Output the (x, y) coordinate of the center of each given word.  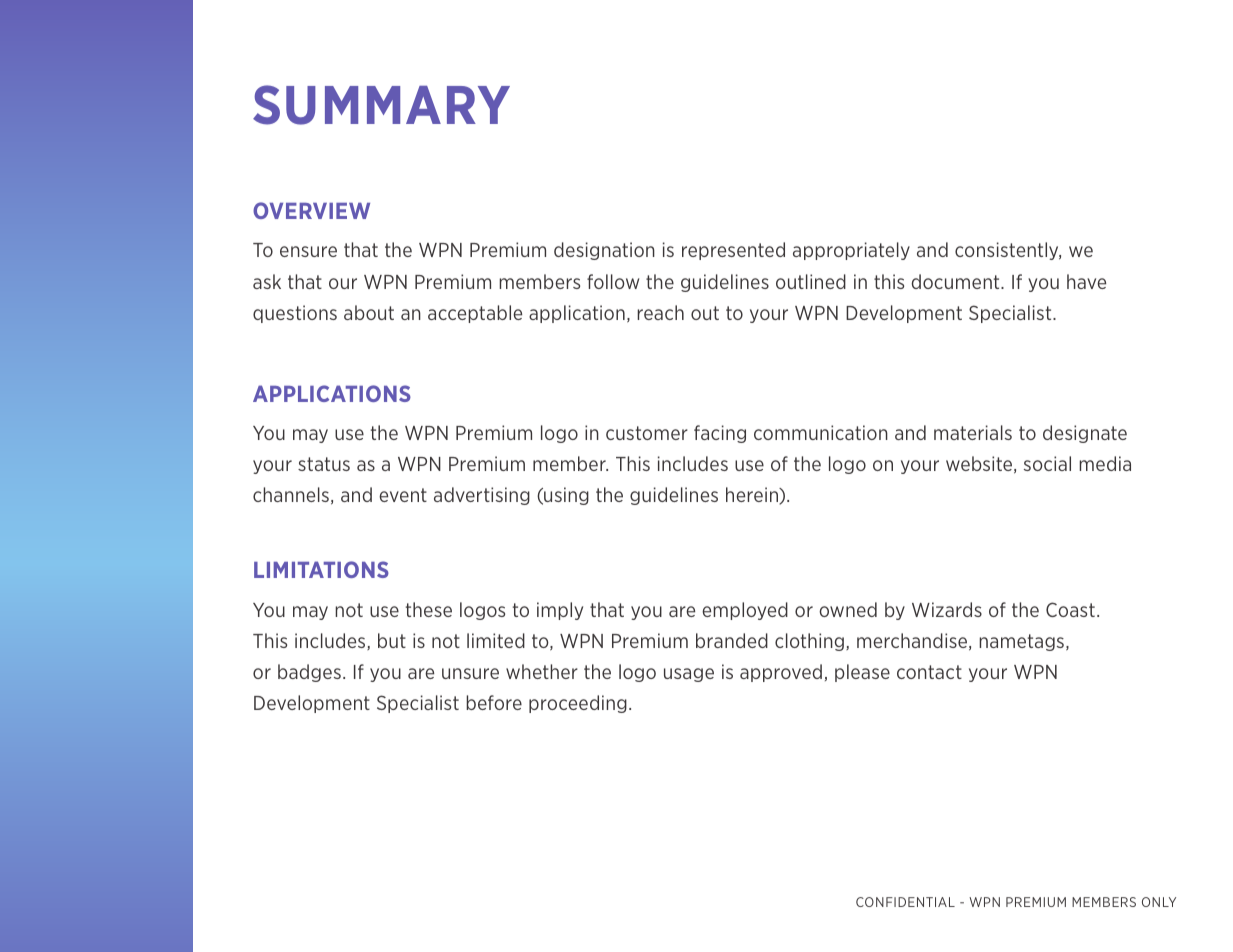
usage (689, 675)
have (1086, 281)
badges (309, 673)
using (565, 496)
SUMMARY (381, 105)
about (369, 312)
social (1047, 463)
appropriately (851, 251)
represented (733, 251)
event (403, 495)
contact (929, 672)
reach (660, 312)
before (494, 702)
